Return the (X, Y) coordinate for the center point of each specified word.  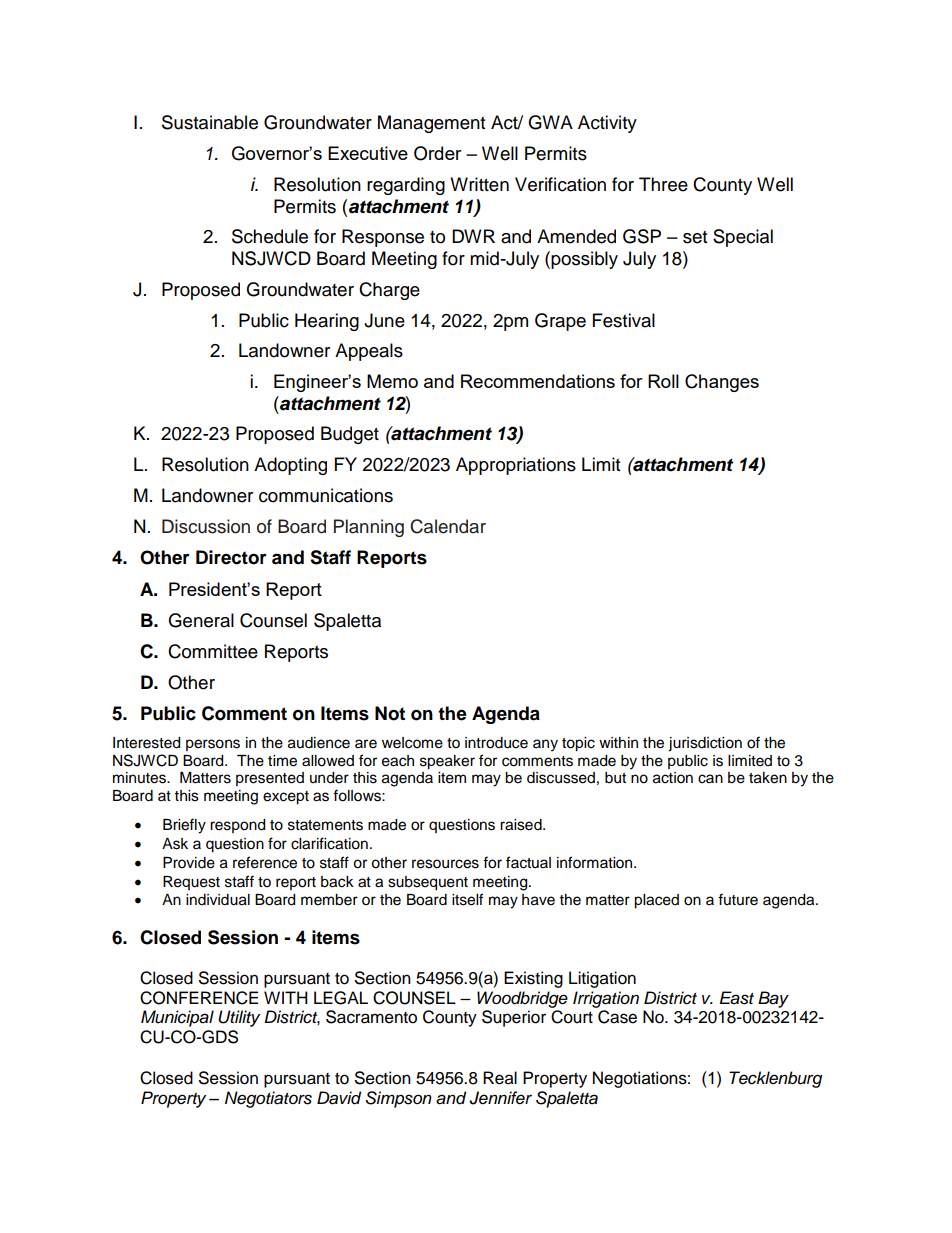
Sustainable (210, 122)
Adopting (290, 466)
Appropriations (516, 466)
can (710, 779)
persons (213, 745)
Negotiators (268, 1099)
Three (663, 184)
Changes (722, 383)
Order (438, 153)
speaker (447, 762)
